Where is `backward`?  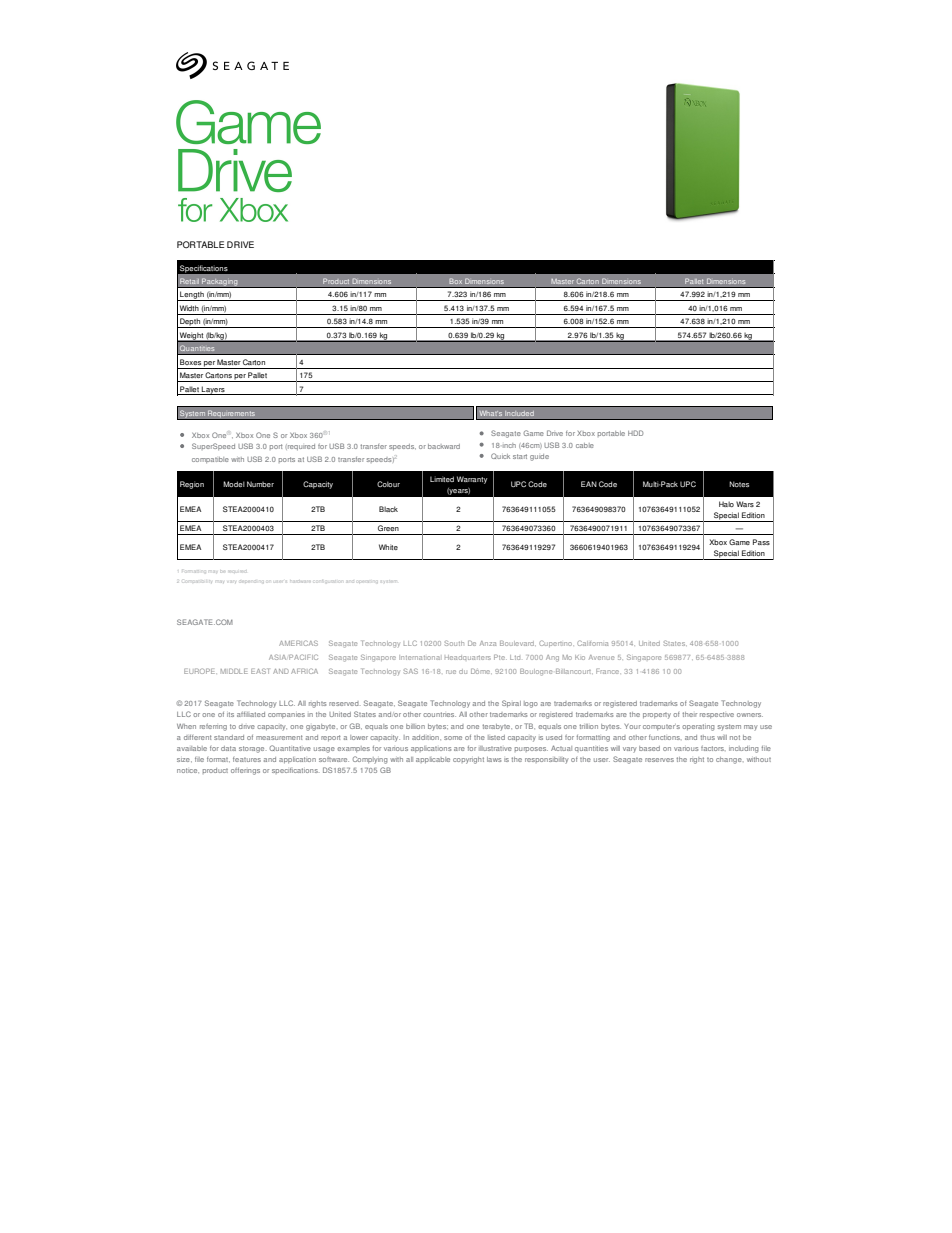
backward is located at coordinates (444, 446).
